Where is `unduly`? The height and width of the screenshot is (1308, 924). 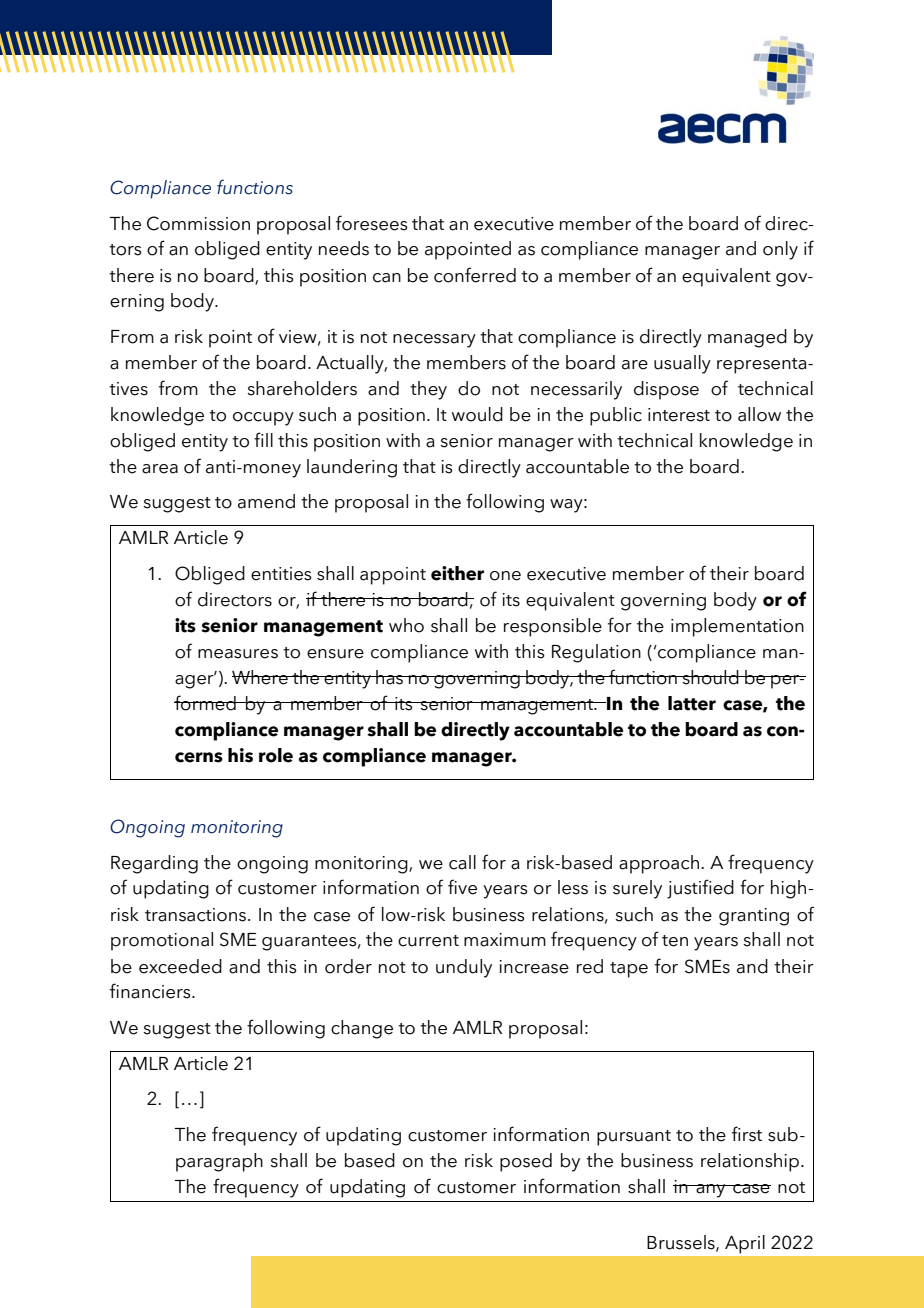 unduly is located at coordinates (464, 968).
